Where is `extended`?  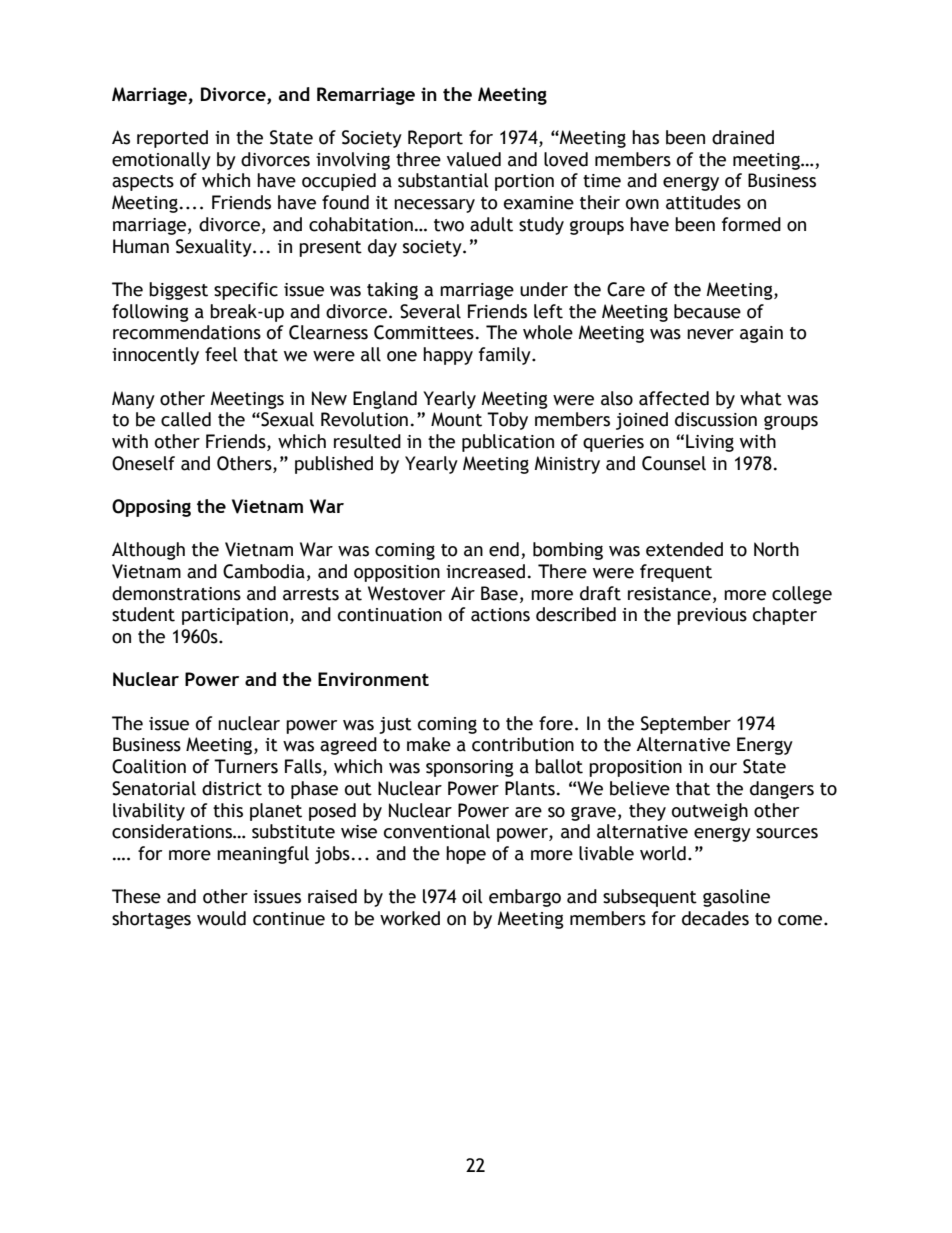 extended is located at coordinates (684, 549).
